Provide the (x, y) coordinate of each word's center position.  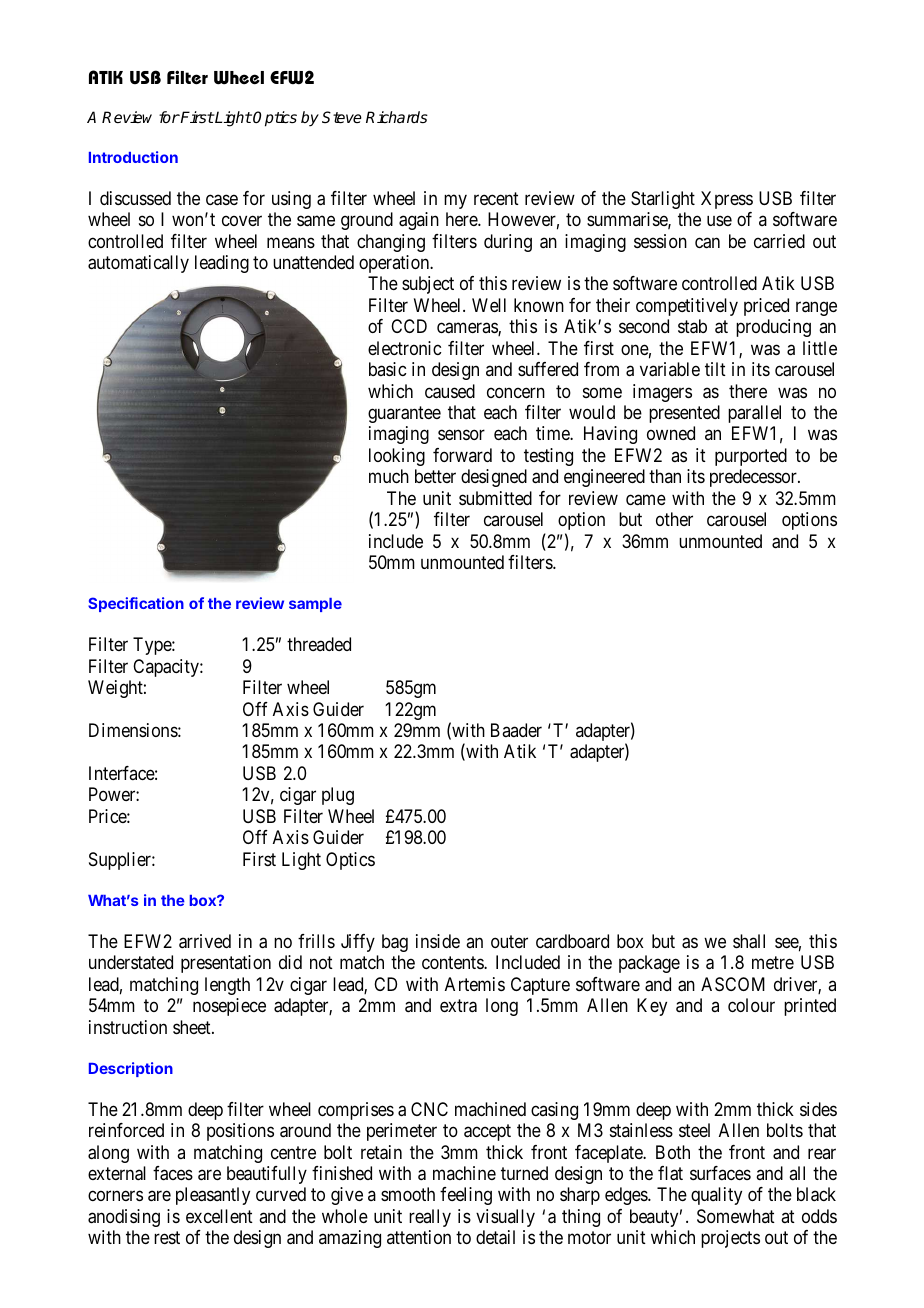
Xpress (727, 200)
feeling (466, 1196)
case (222, 200)
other (674, 519)
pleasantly (213, 1196)
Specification (136, 604)
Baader (516, 730)
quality (716, 1196)
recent (496, 198)
